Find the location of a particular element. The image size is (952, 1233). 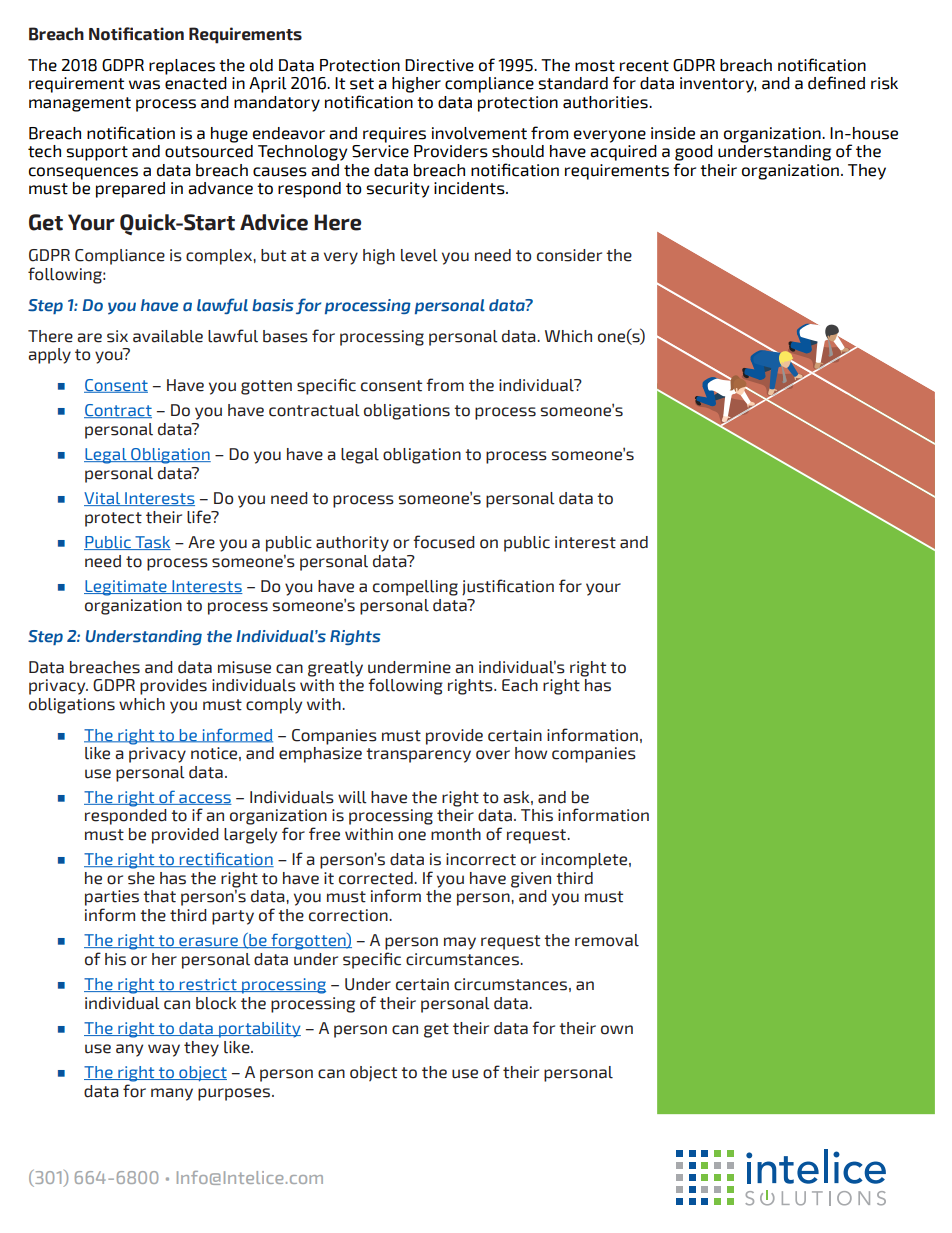

Directive is located at coordinates (439, 65).
